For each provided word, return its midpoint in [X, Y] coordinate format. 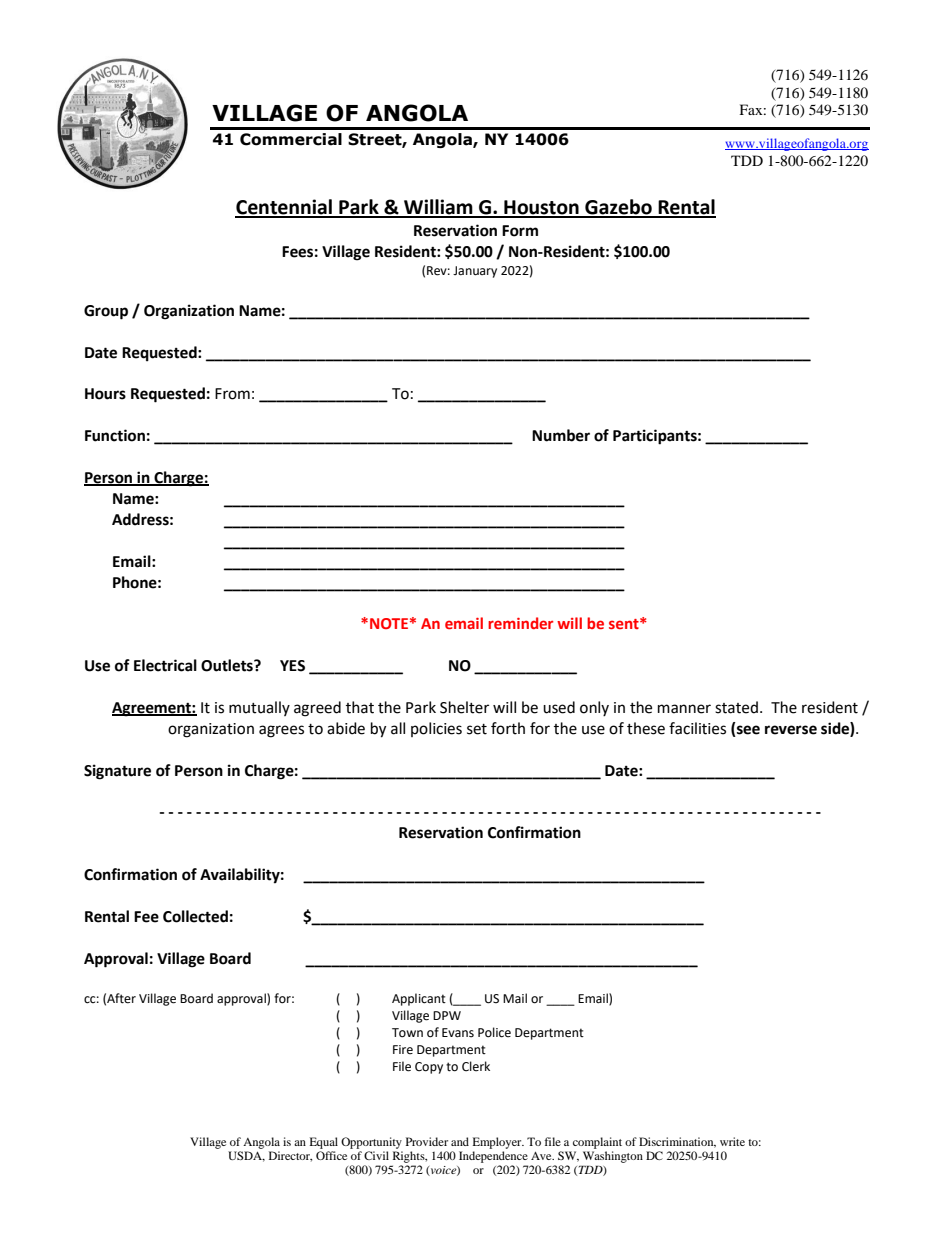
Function [115, 435]
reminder [520, 623]
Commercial [291, 139]
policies [436, 729]
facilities [697, 728]
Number [561, 435]
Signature [117, 772]
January [475, 272]
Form [520, 231]
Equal [324, 1143]
